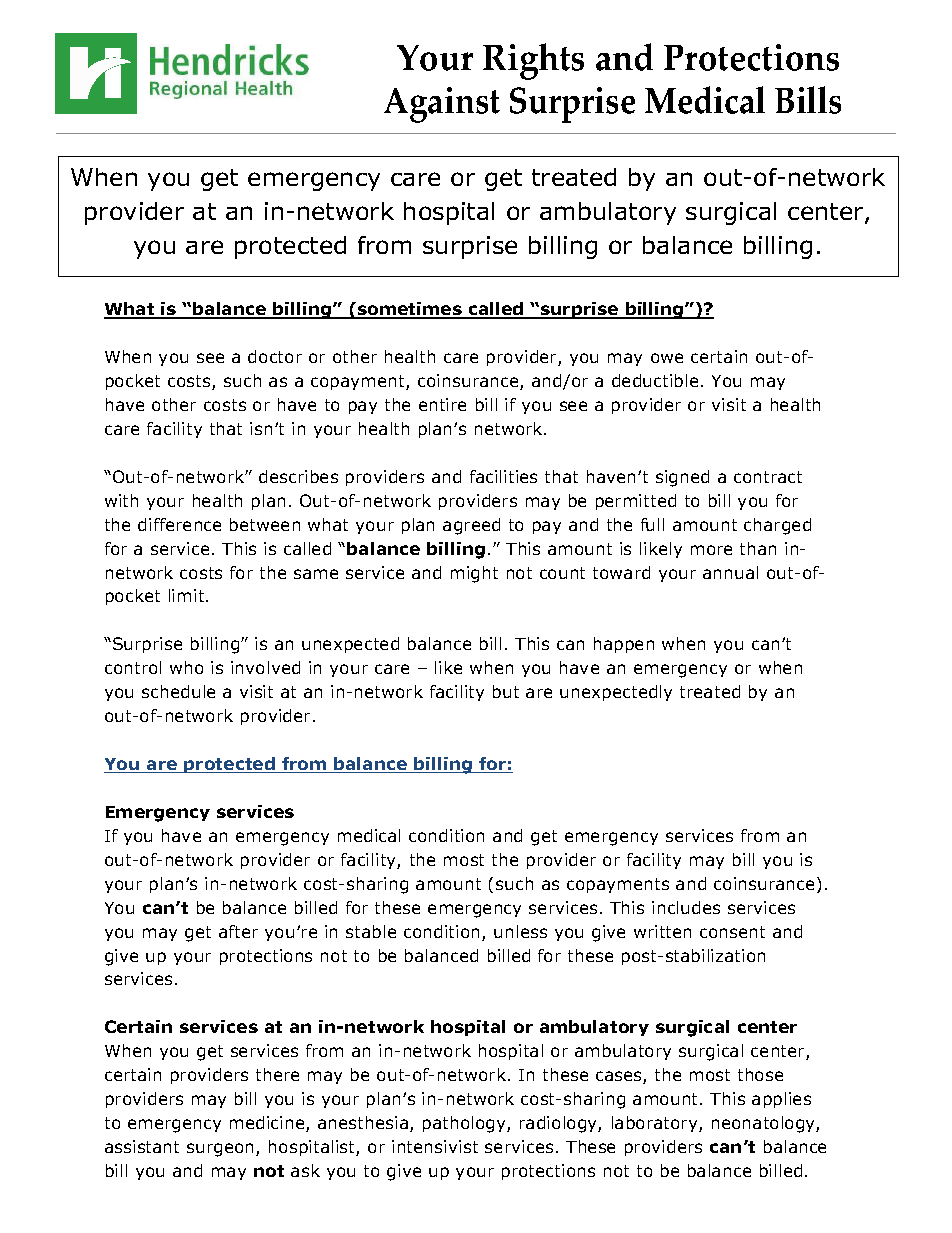  Describe the element at coordinates (474, 574) in the page. I see `might` at that location.
